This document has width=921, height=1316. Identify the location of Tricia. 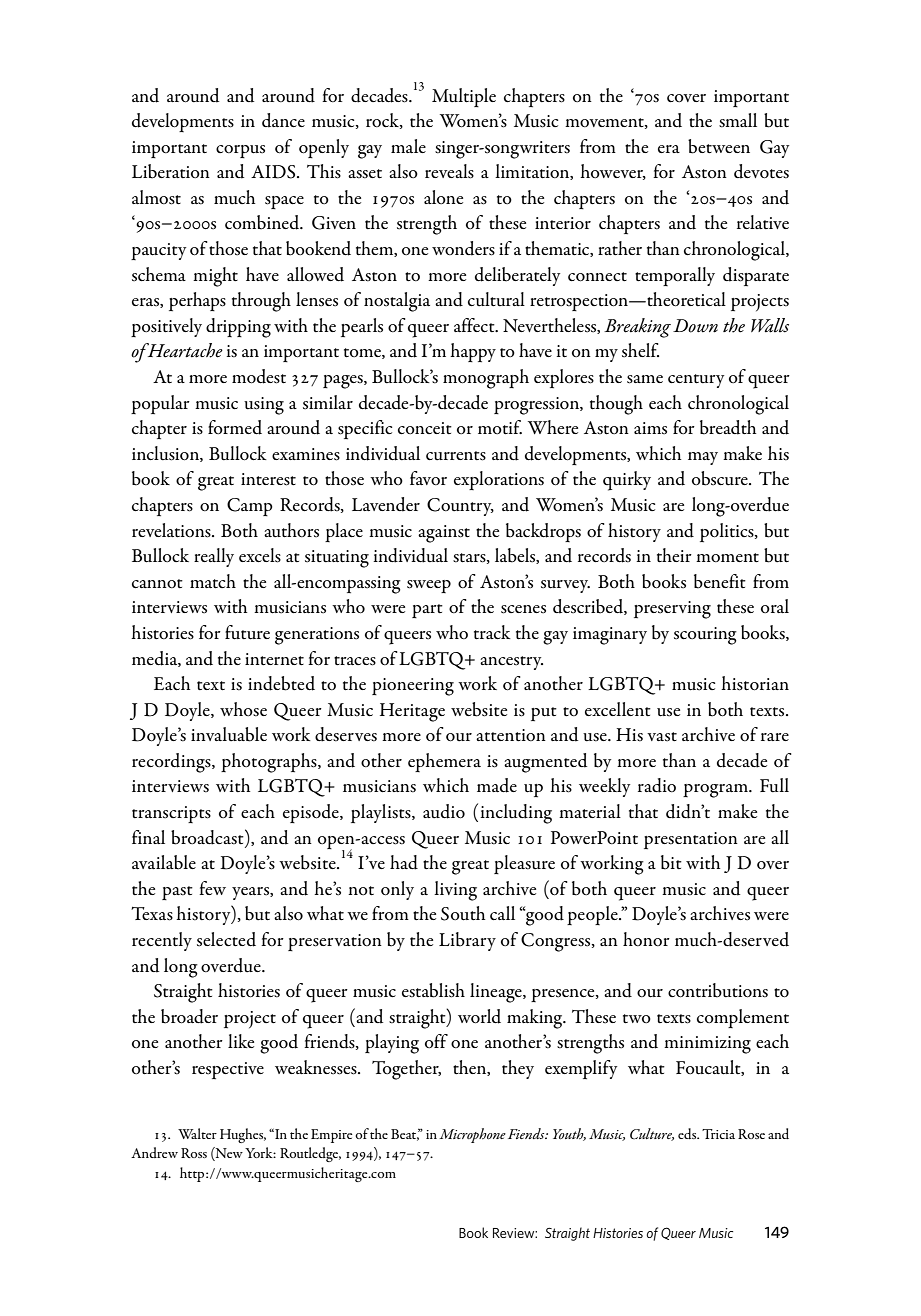
(718, 1134).
